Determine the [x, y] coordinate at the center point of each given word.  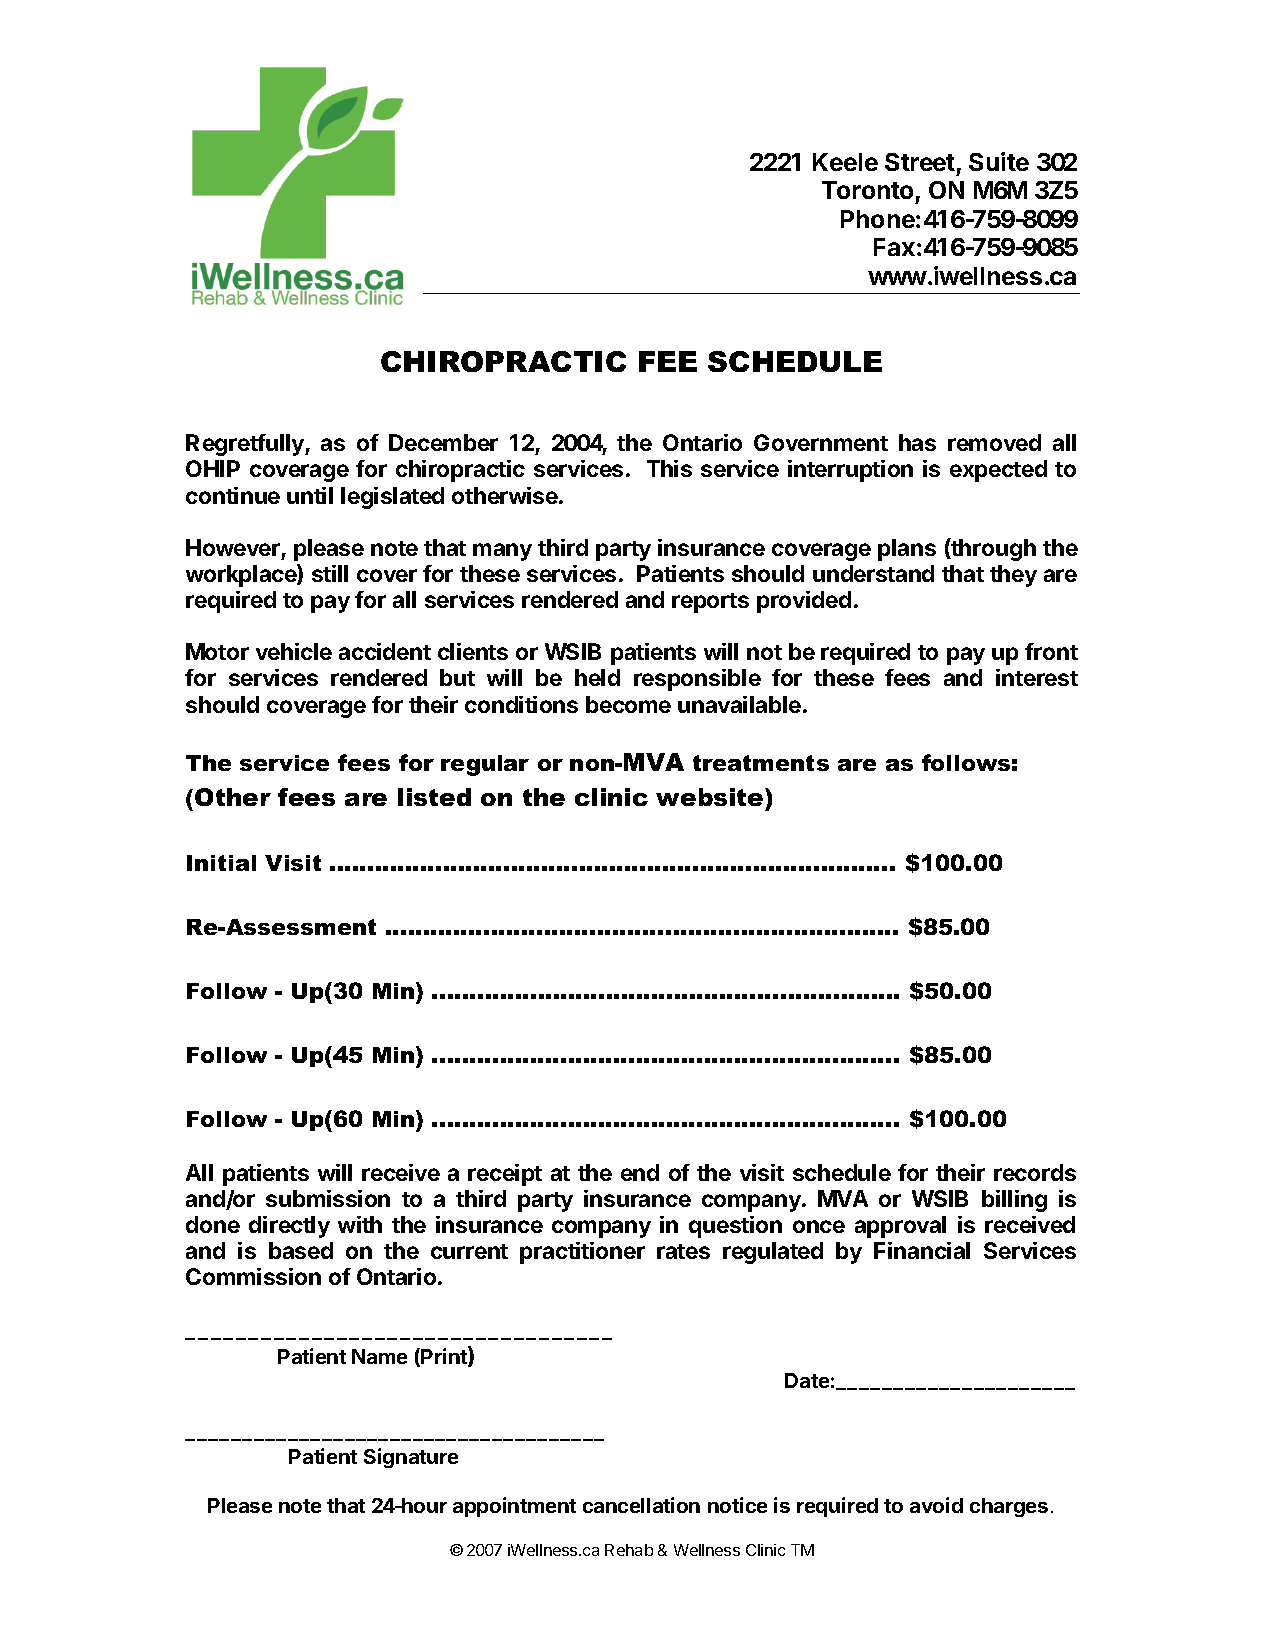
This [669, 468]
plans [907, 550]
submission [328, 1198]
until [310, 495]
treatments [761, 763]
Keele [845, 162]
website [711, 797]
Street [920, 162]
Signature [411, 1458]
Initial [221, 863]
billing [1014, 1201]
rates [683, 1251]
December [443, 442]
